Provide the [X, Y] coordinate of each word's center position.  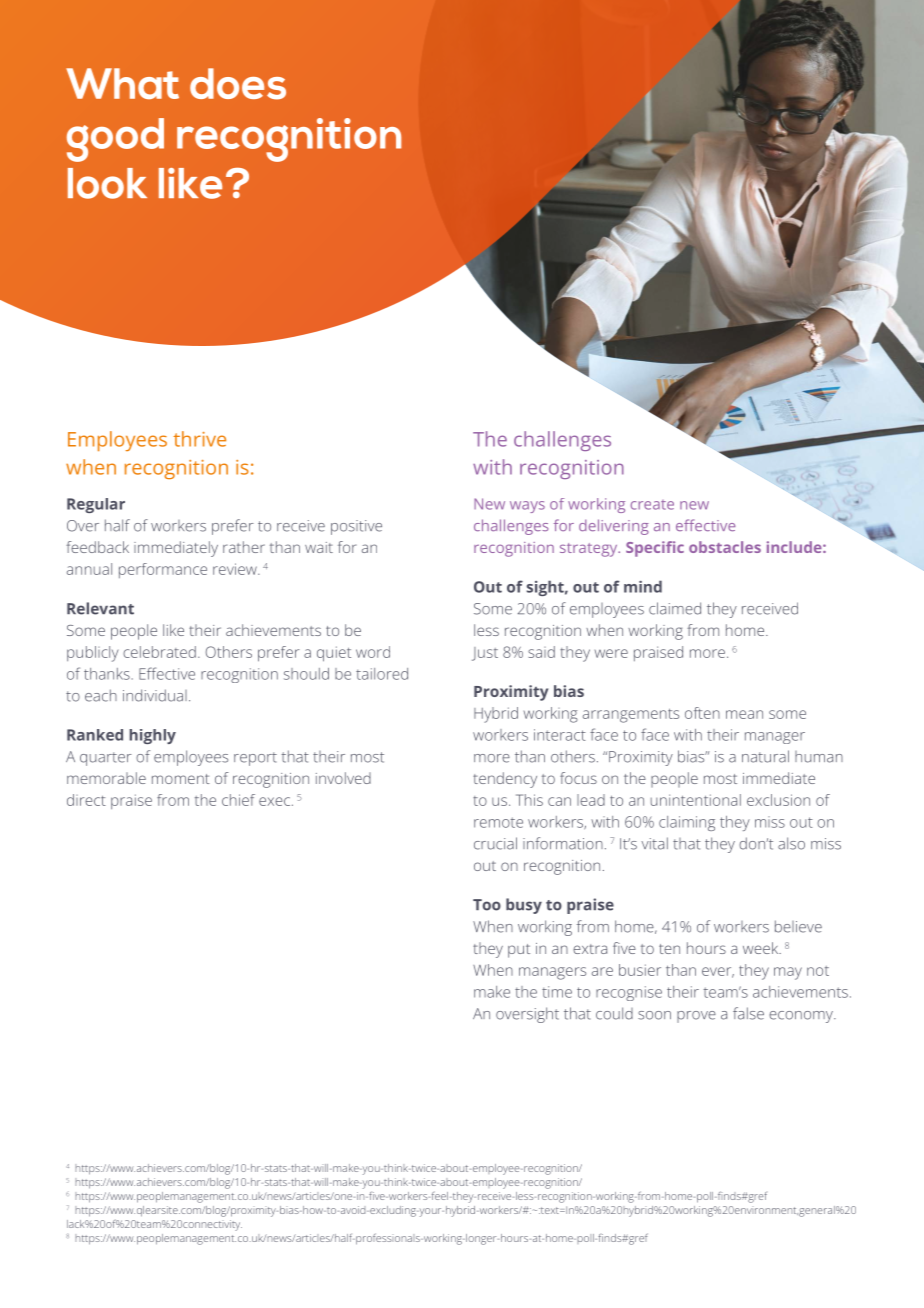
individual [155, 695]
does [238, 84]
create [652, 505]
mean [744, 714]
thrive [199, 439]
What [122, 84]
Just [485, 654]
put [519, 951]
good [115, 140]
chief [238, 800]
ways [527, 507]
